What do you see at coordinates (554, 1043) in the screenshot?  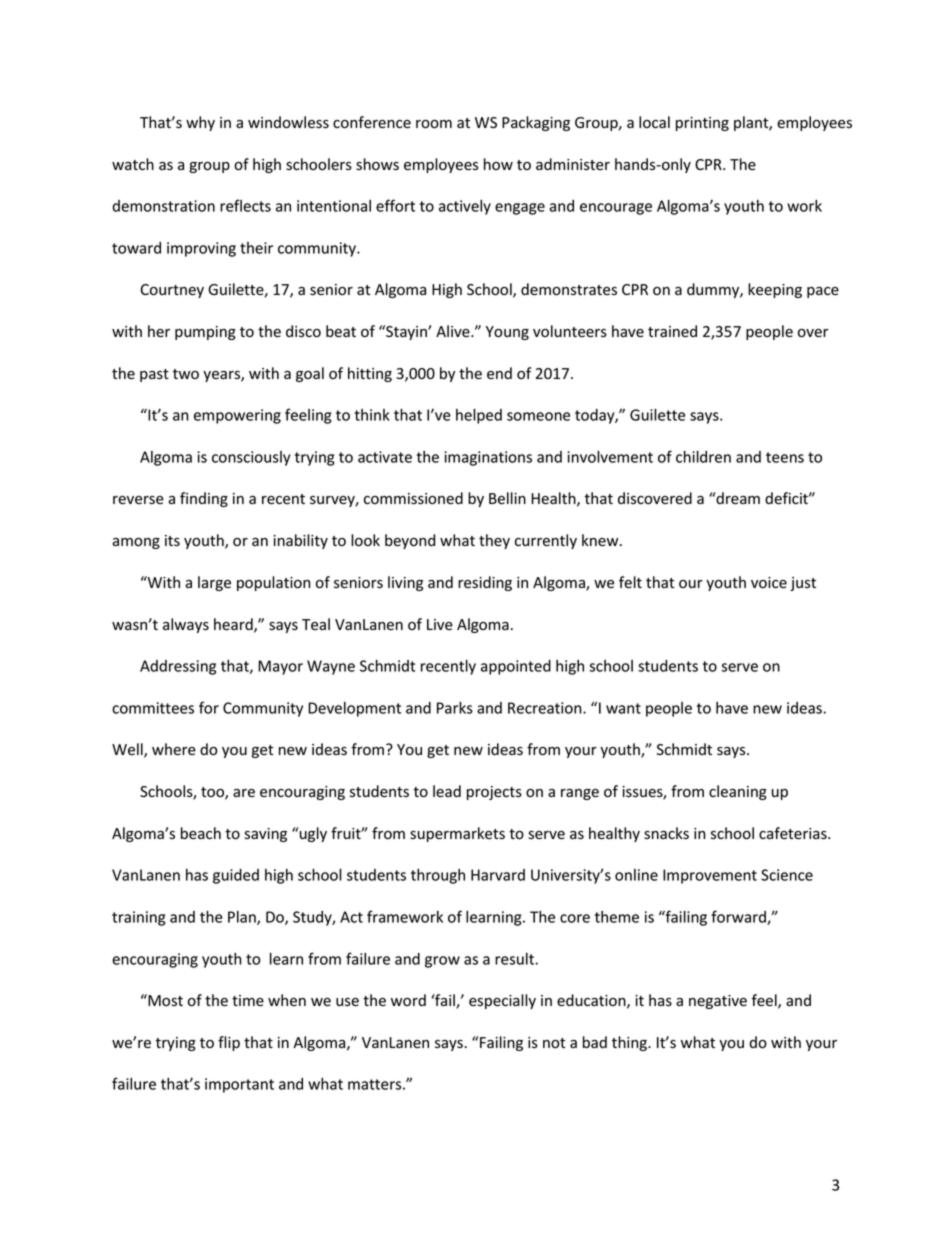 I see `not` at bounding box center [554, 1043].
